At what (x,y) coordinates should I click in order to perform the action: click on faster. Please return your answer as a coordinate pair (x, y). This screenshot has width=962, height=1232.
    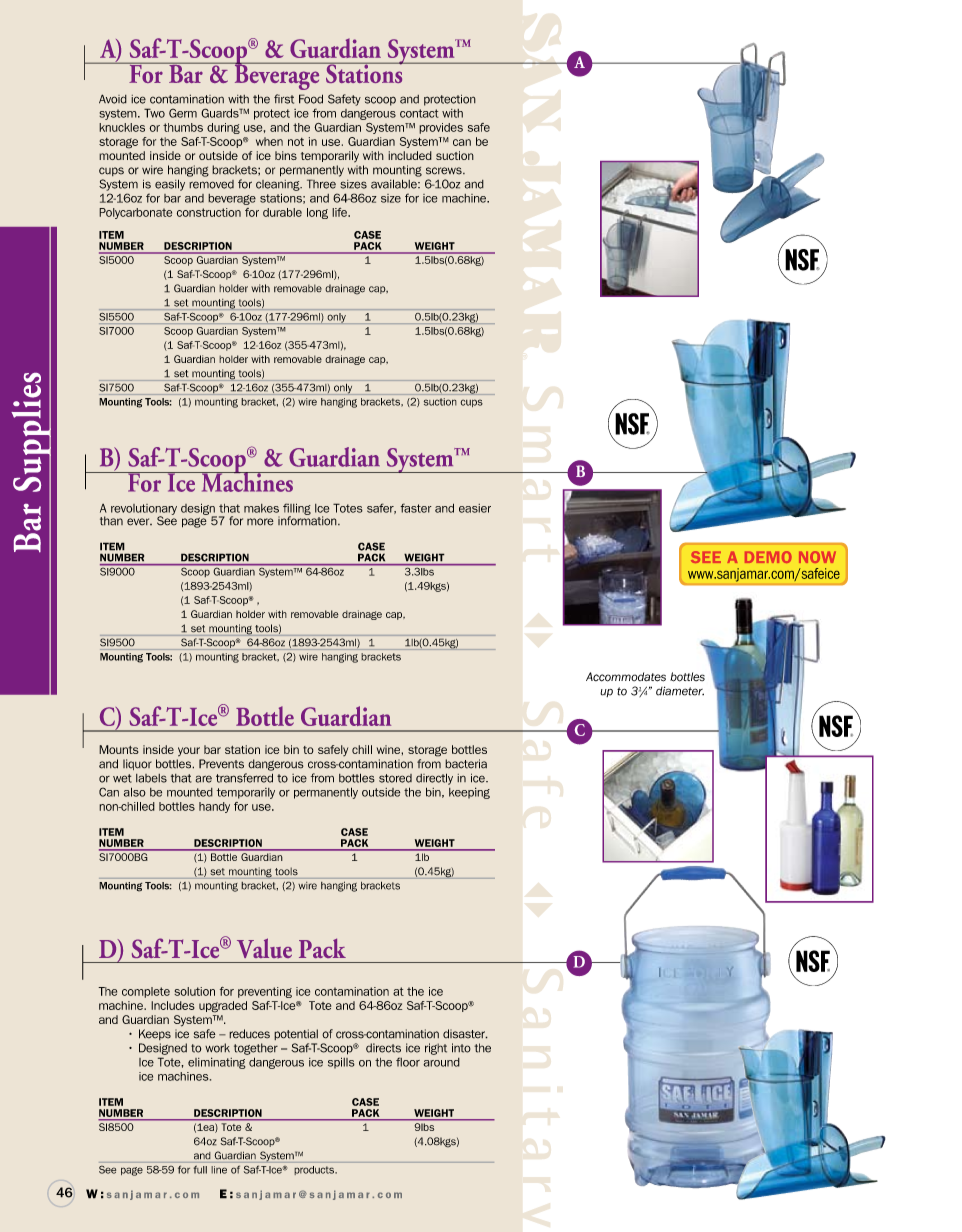
    Looking at the image, I should click on (416, 508).
